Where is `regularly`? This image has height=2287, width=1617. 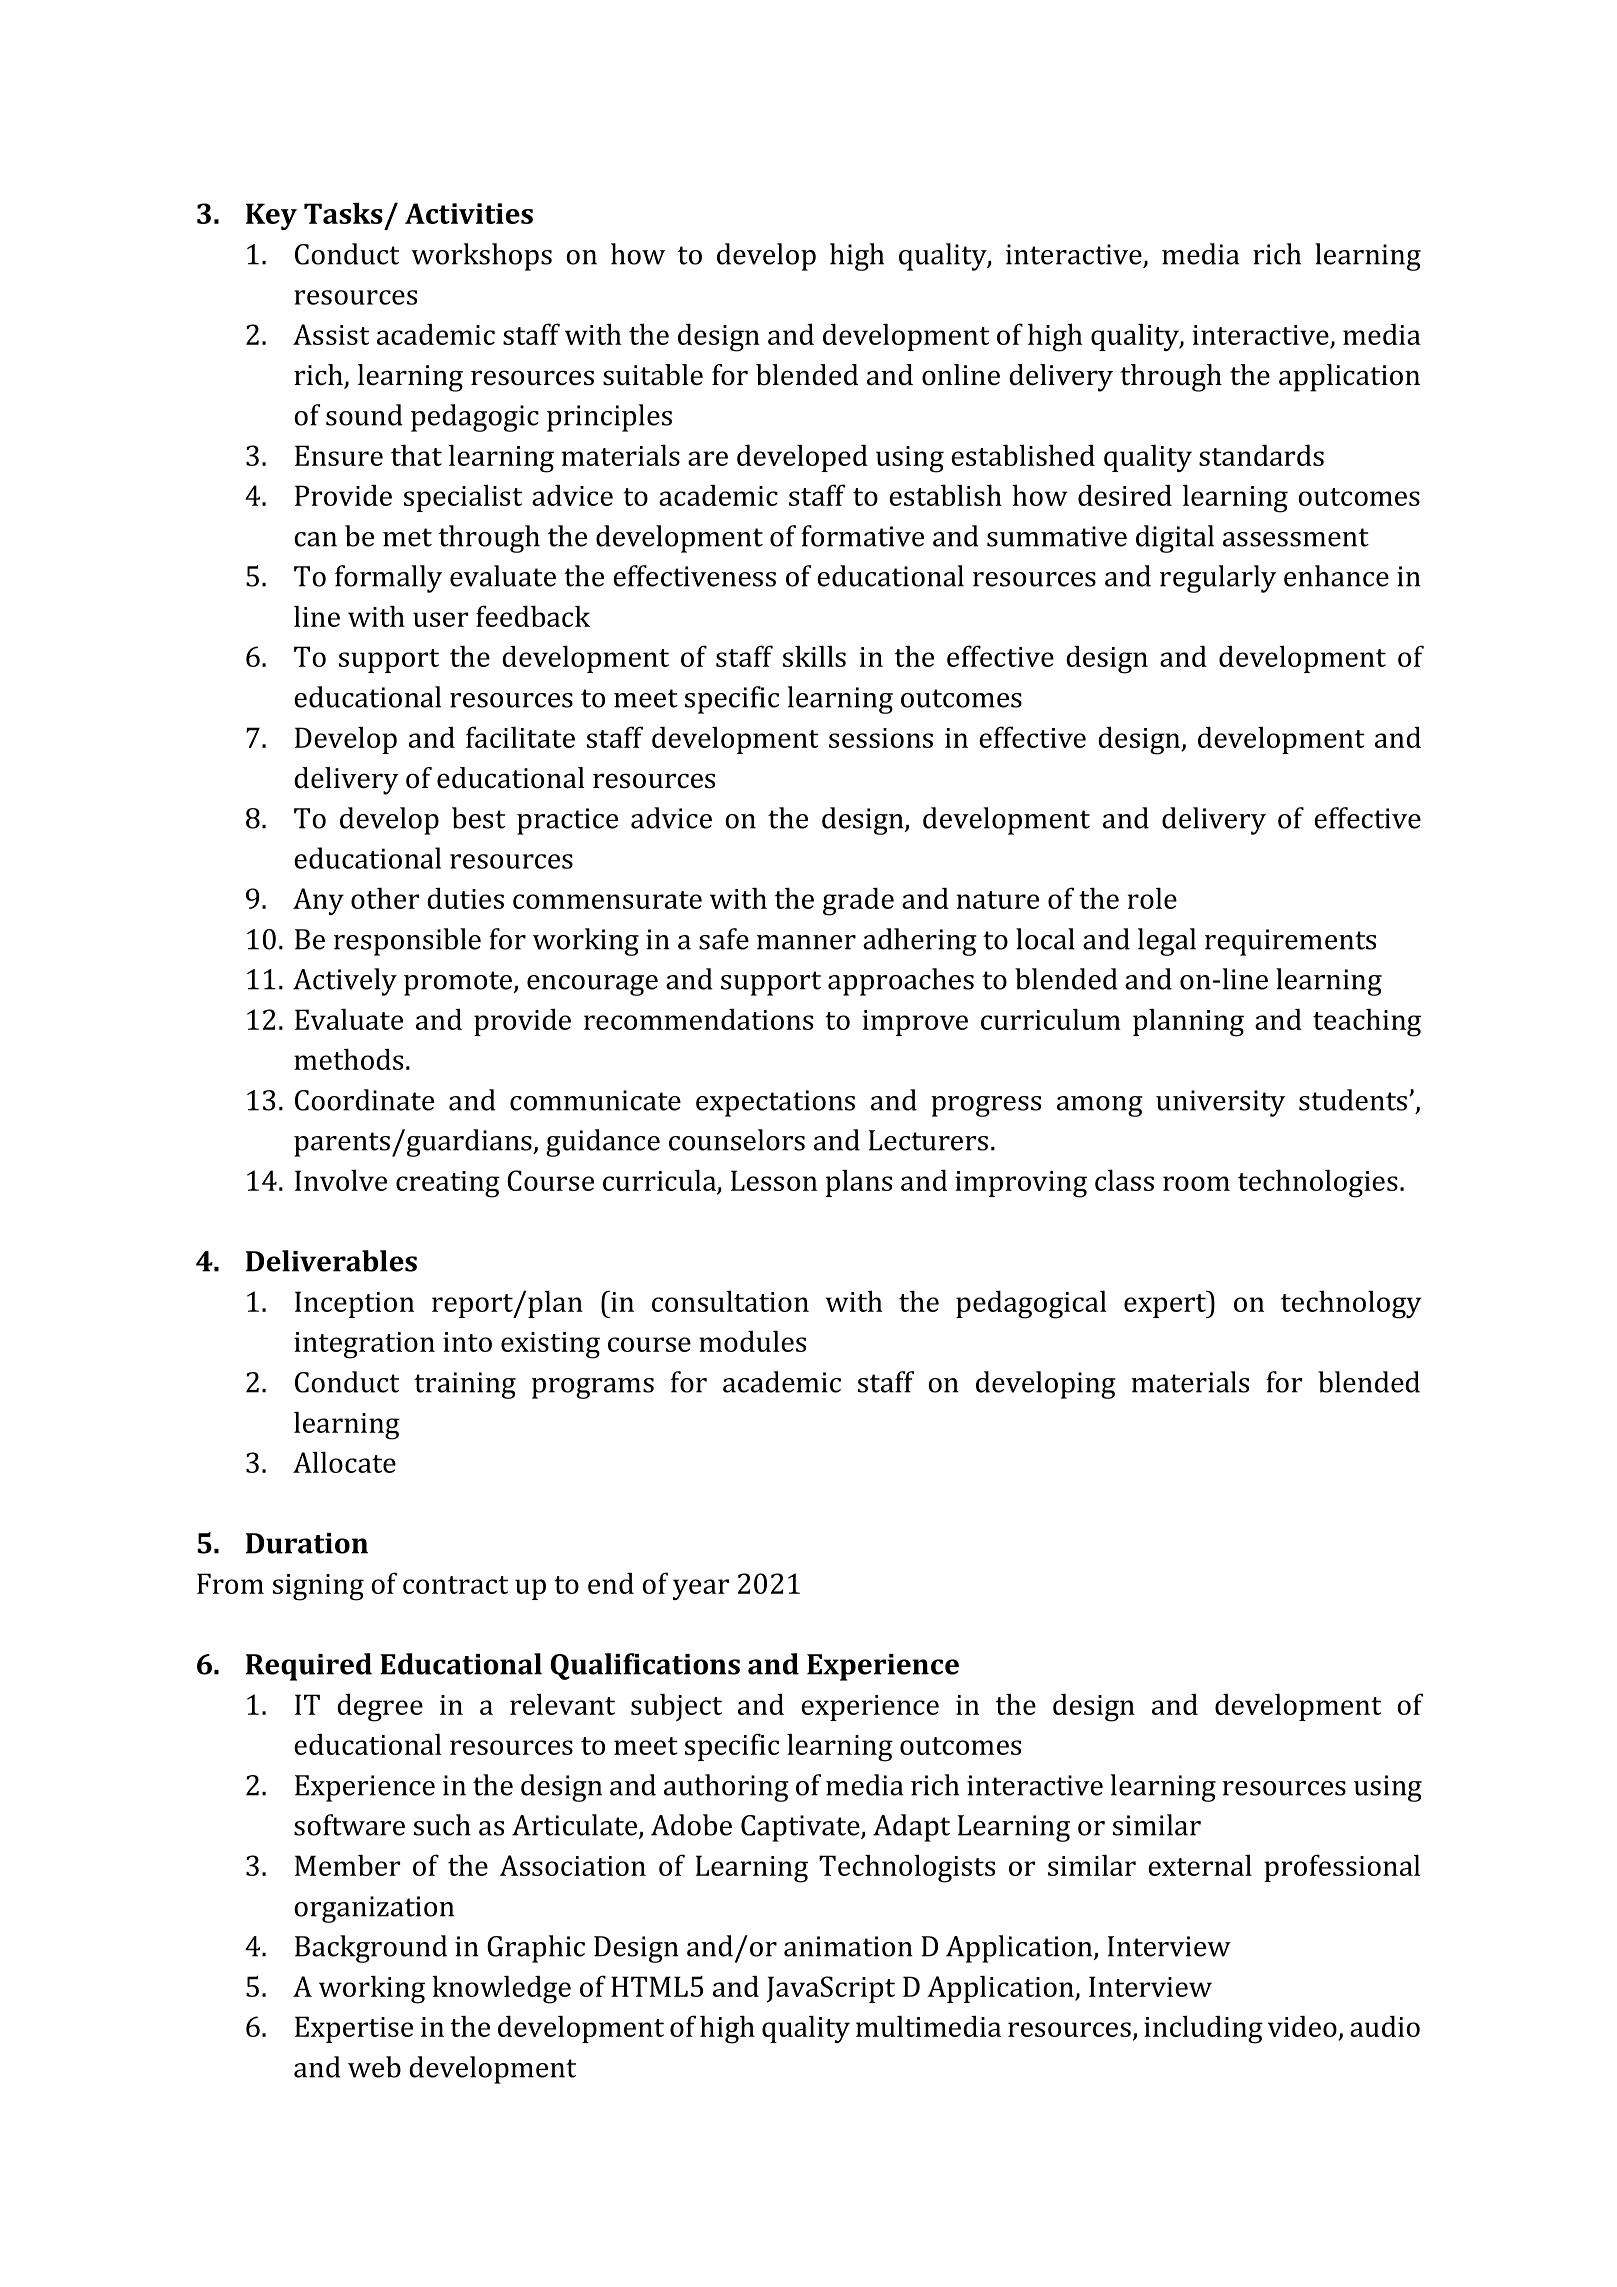
regularly is located at coordinates (1218, 579).
